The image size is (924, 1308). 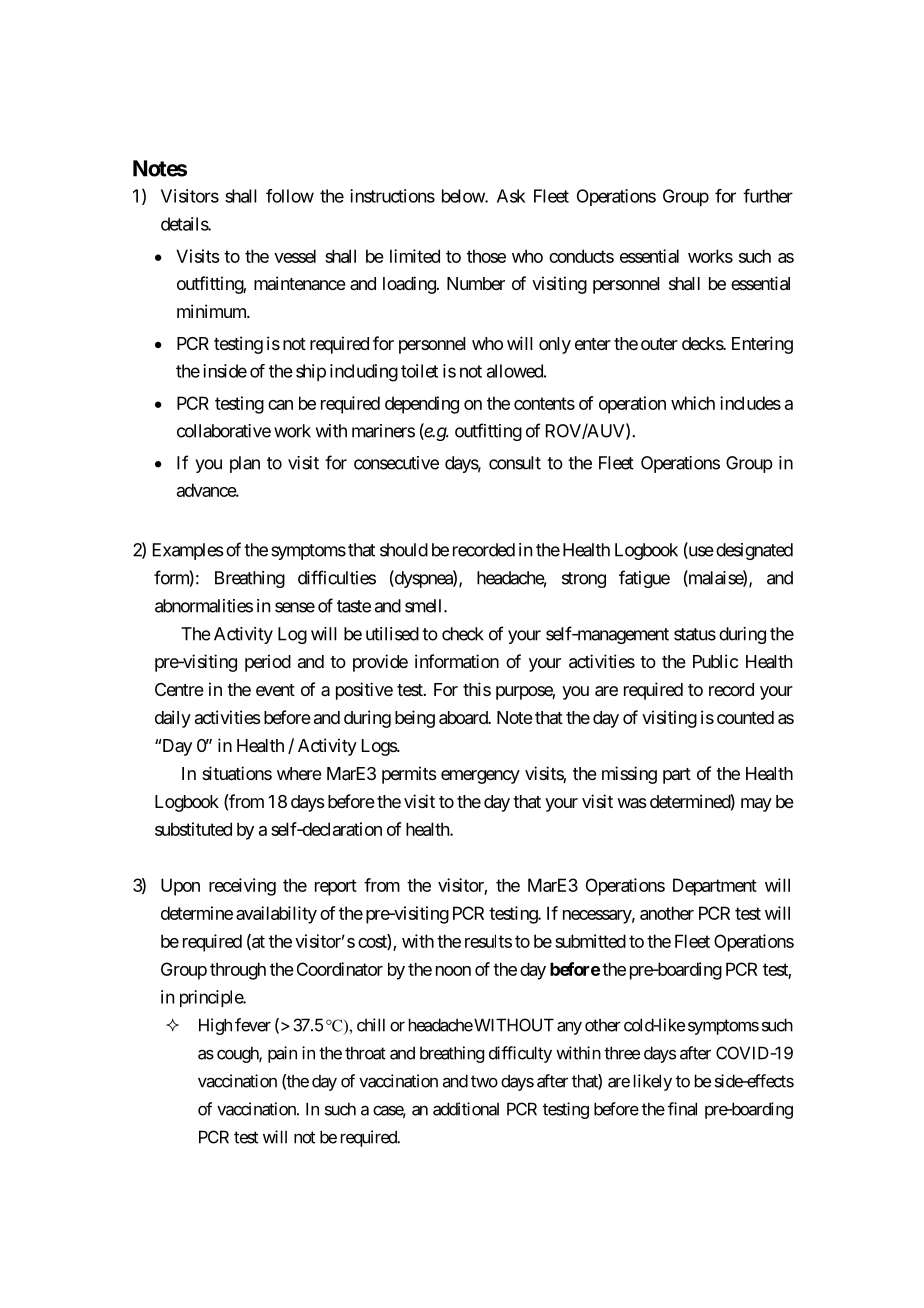 What do you see at coordinates (245, 464) in the document?
I see `plan` at bounding box center [245, 464].
